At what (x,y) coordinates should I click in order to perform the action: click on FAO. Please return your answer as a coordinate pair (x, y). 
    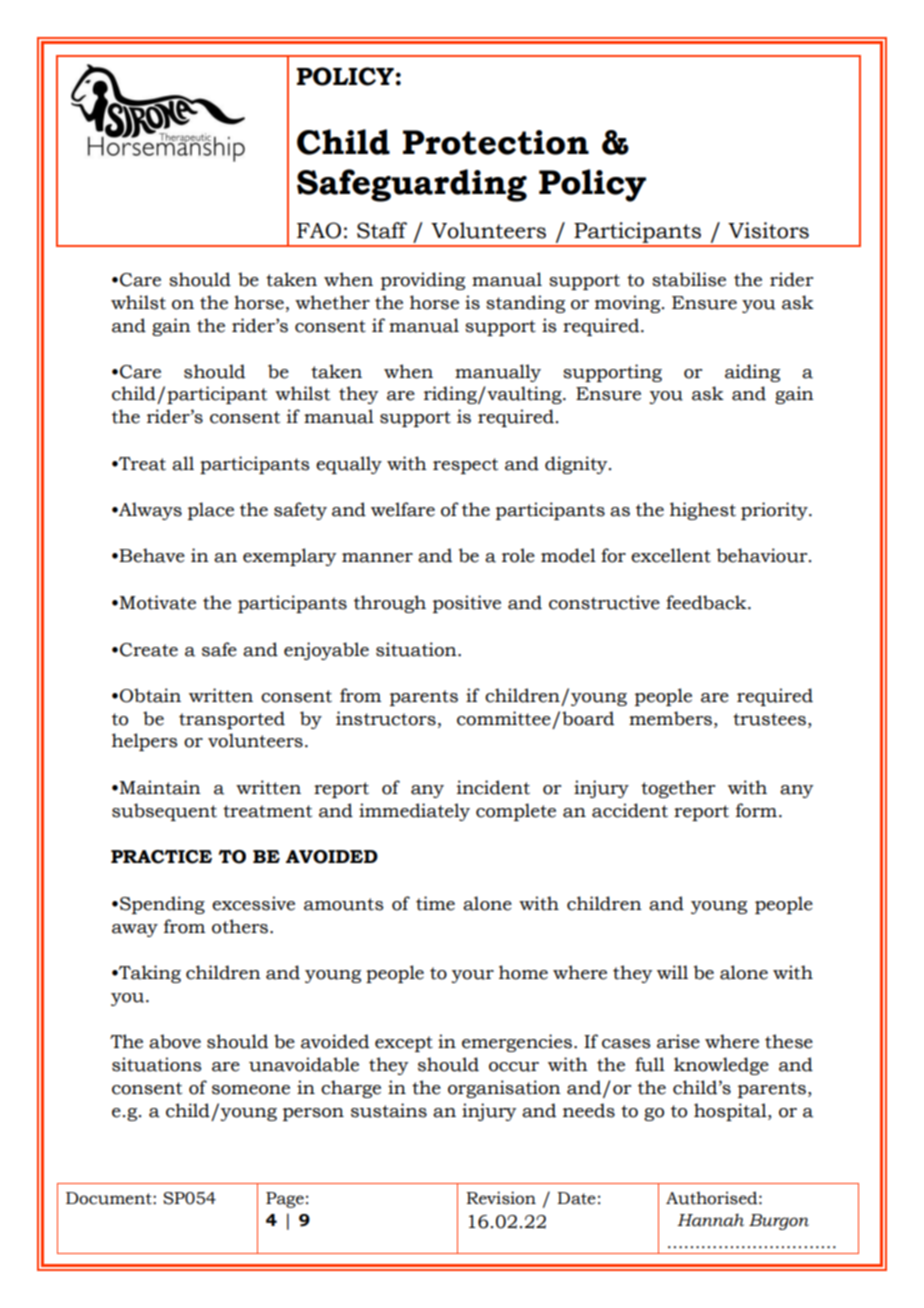
    Looking at the image, I should click on (319, 230).
